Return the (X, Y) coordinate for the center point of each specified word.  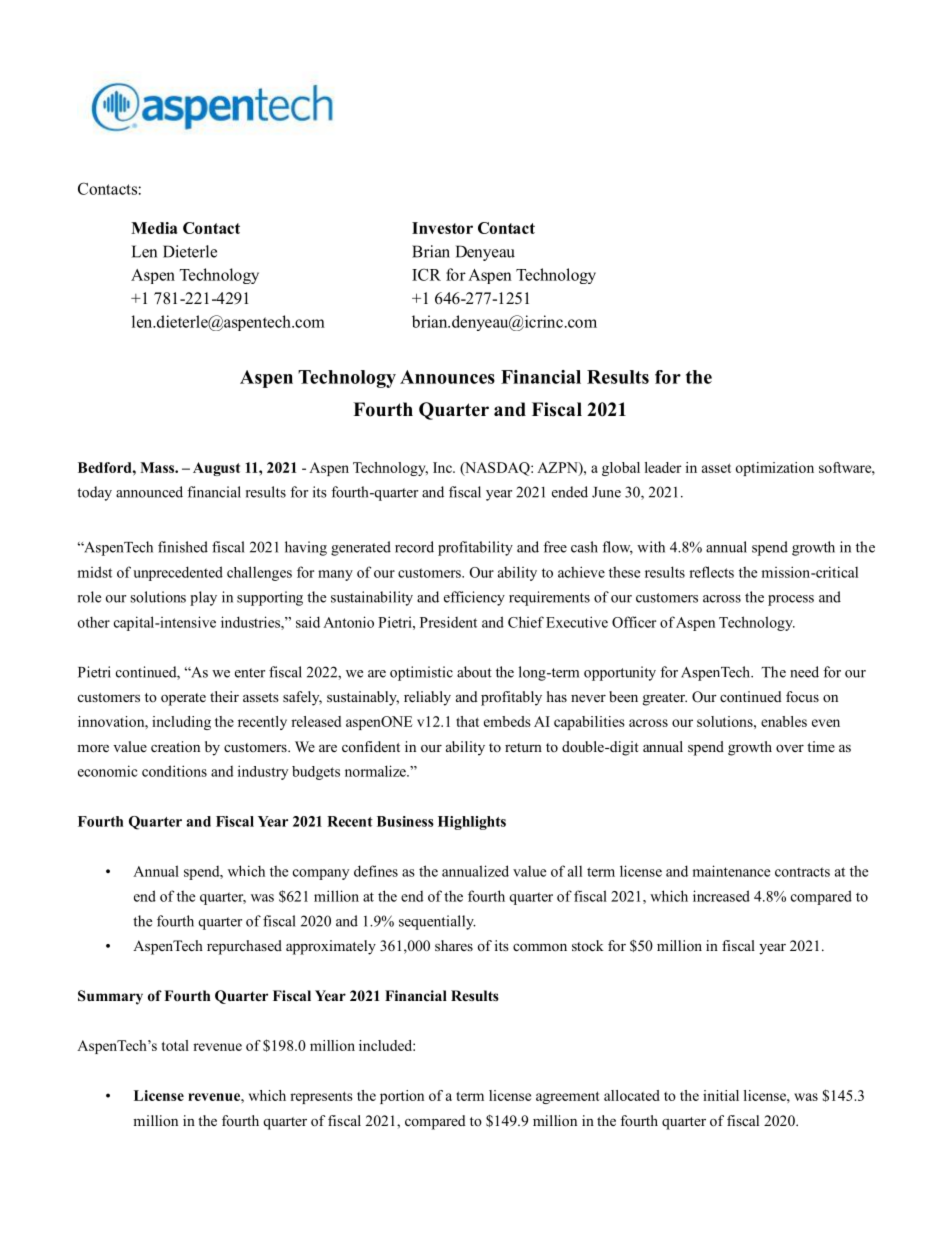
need (804, 672)
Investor (442, 228)
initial (721, 1095)
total (175, 1045)
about (474, 672)
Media (154, 228)
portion (402, 1097)
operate (183, 699)
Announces (447, 377)
